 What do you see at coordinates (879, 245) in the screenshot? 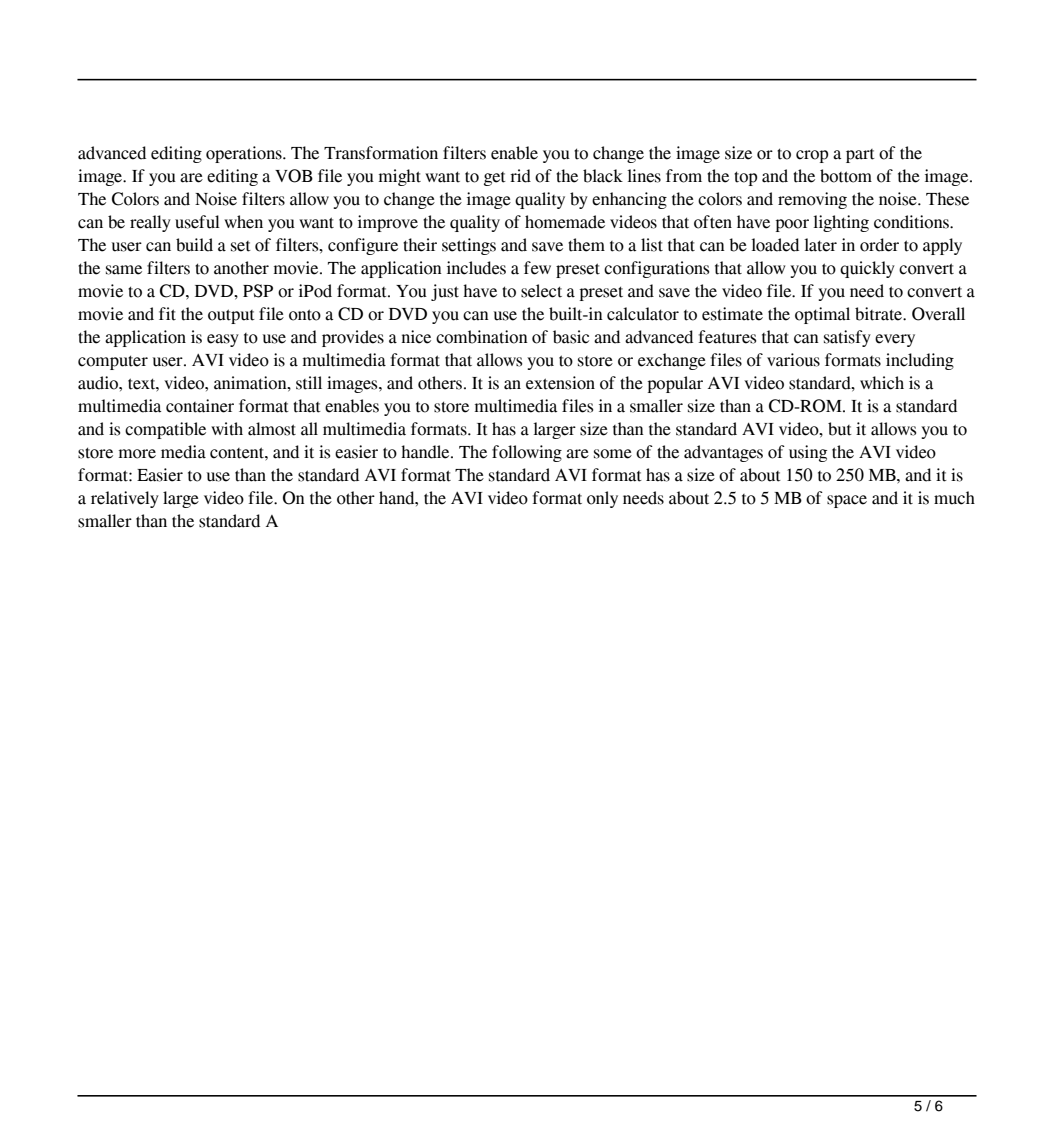
I see `order` at bounding box center [879, 245].
